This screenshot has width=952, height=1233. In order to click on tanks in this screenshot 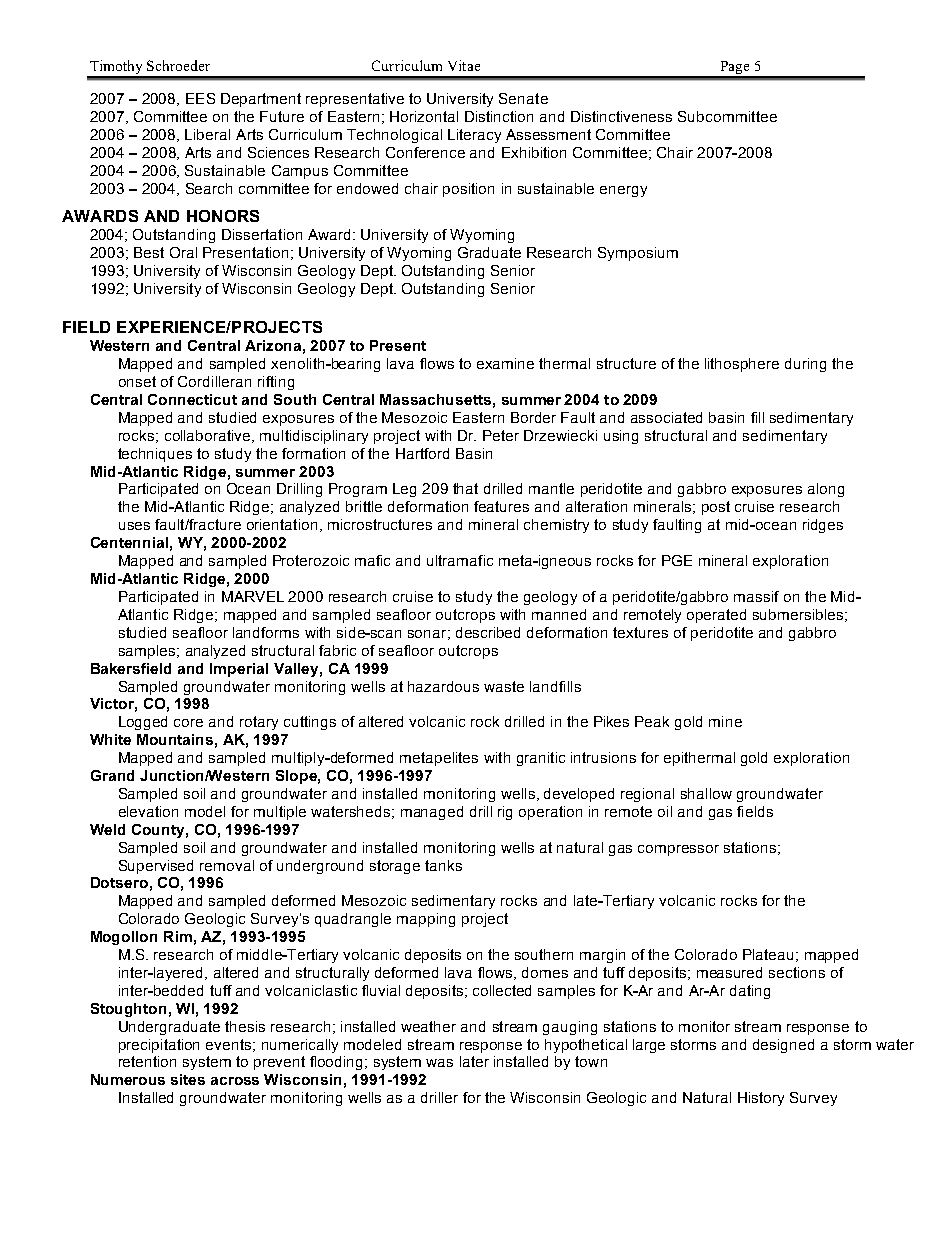, I will do `click(443, 865)`.
